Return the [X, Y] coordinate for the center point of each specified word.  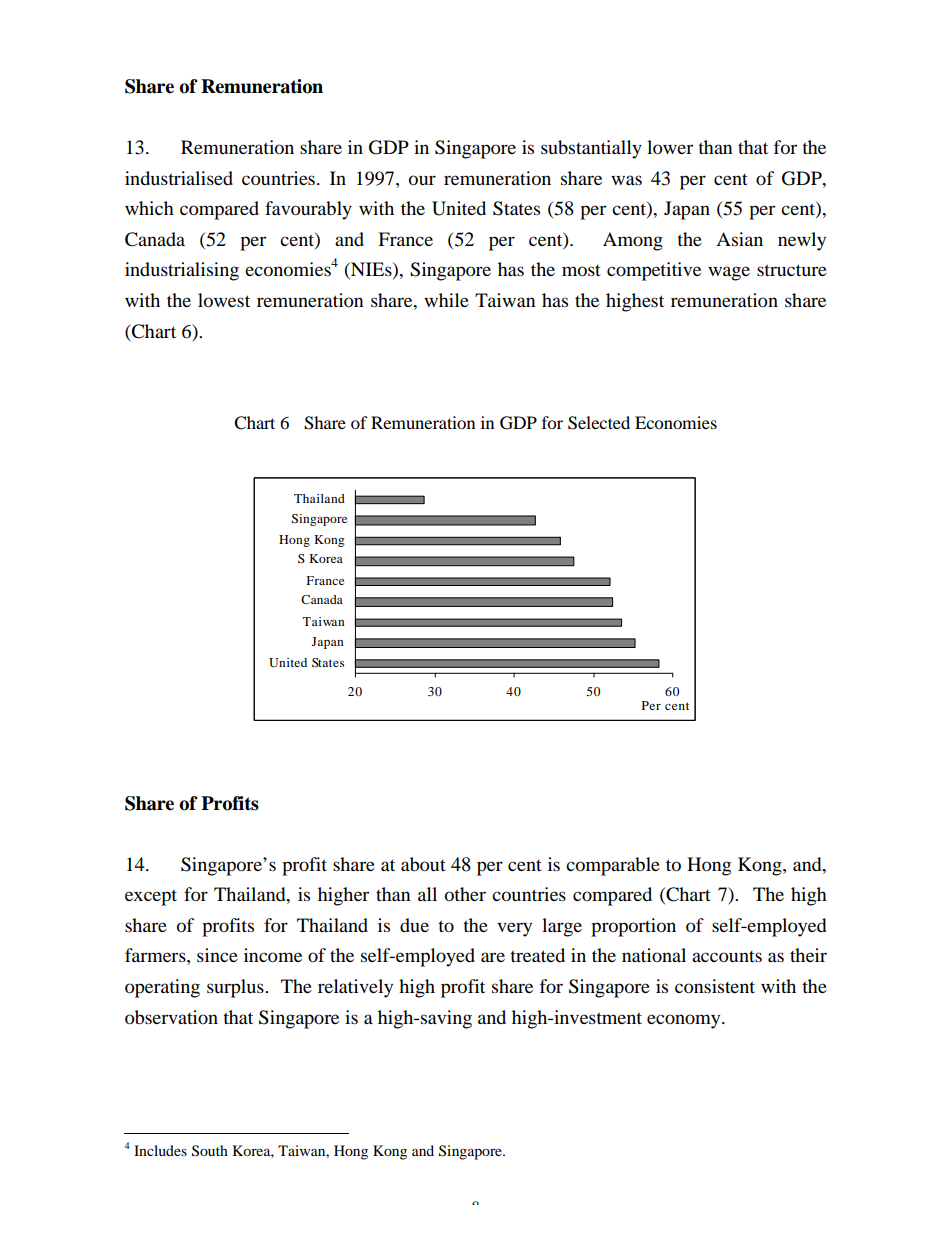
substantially [591, 149]
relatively [355, 988]
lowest [224, 300]
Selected [599, 423]
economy [685, 1021]
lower [670, 147]
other [465, 894]
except [151, 897]
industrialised [179, 178]
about [423, 864]
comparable [613, 866]
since [217, 955]
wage [729, 273]
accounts [727, 957]
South [210, 1151]
